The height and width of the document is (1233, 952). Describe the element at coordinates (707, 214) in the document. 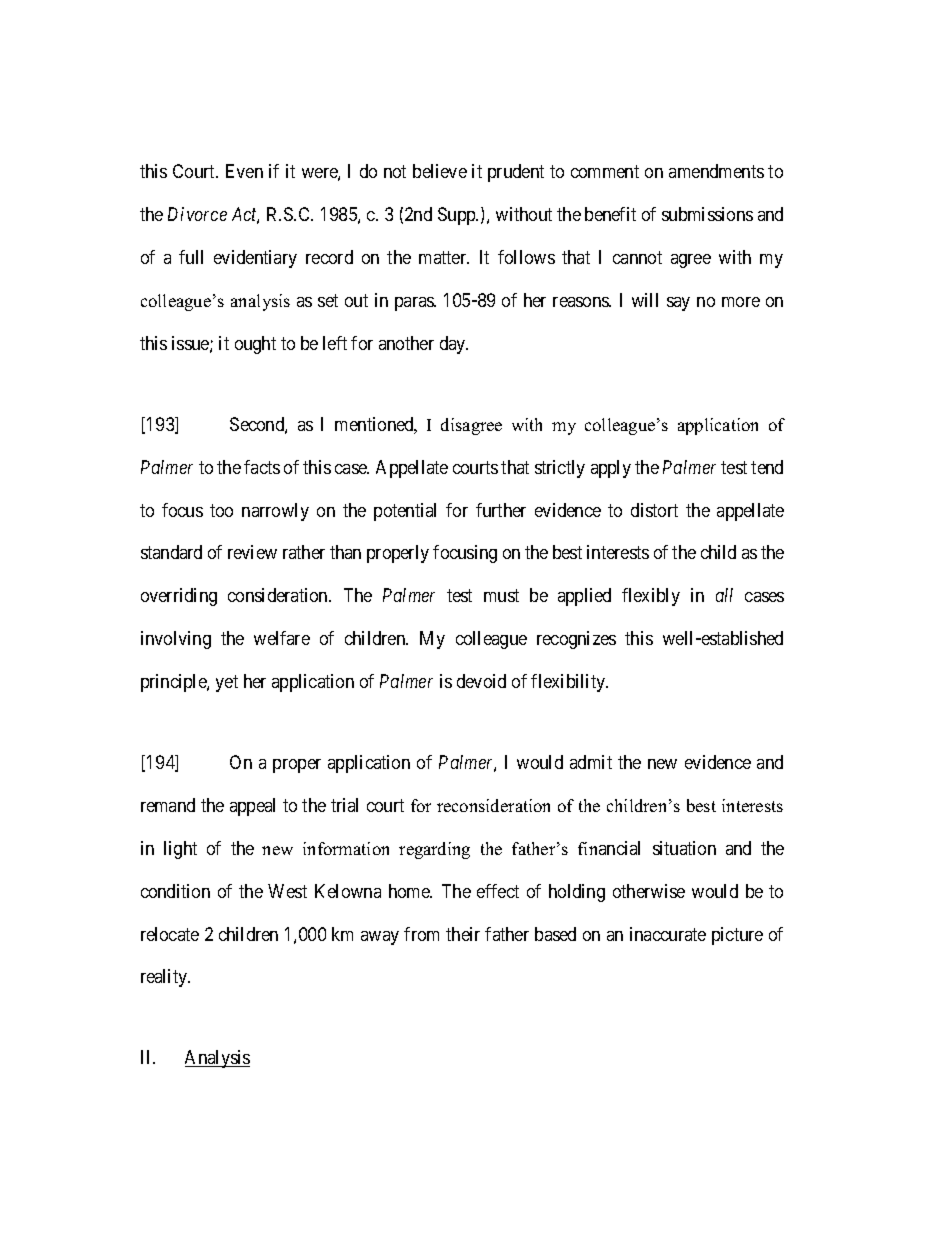

I see `submissions` at that location.
